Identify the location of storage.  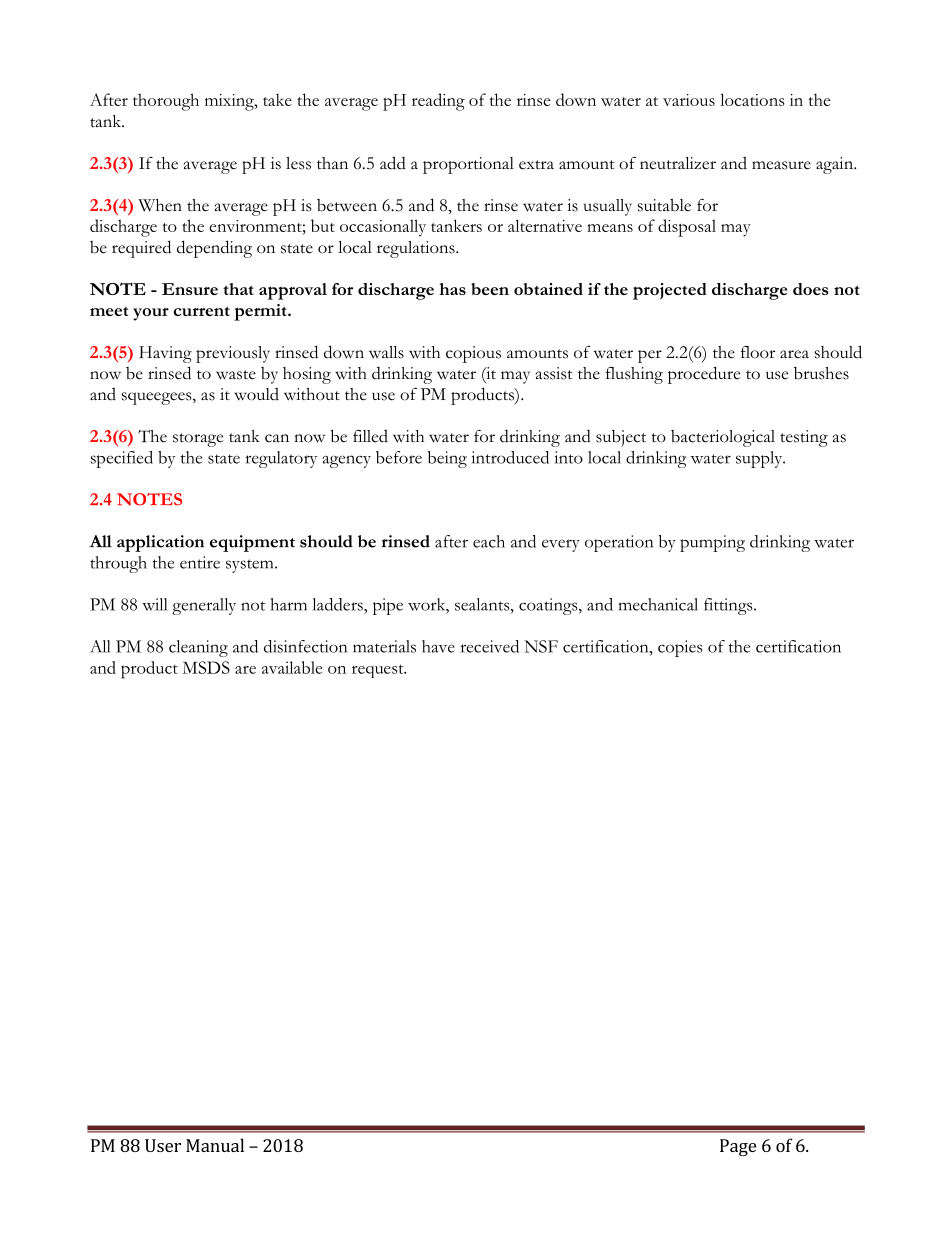
(198, 440).
